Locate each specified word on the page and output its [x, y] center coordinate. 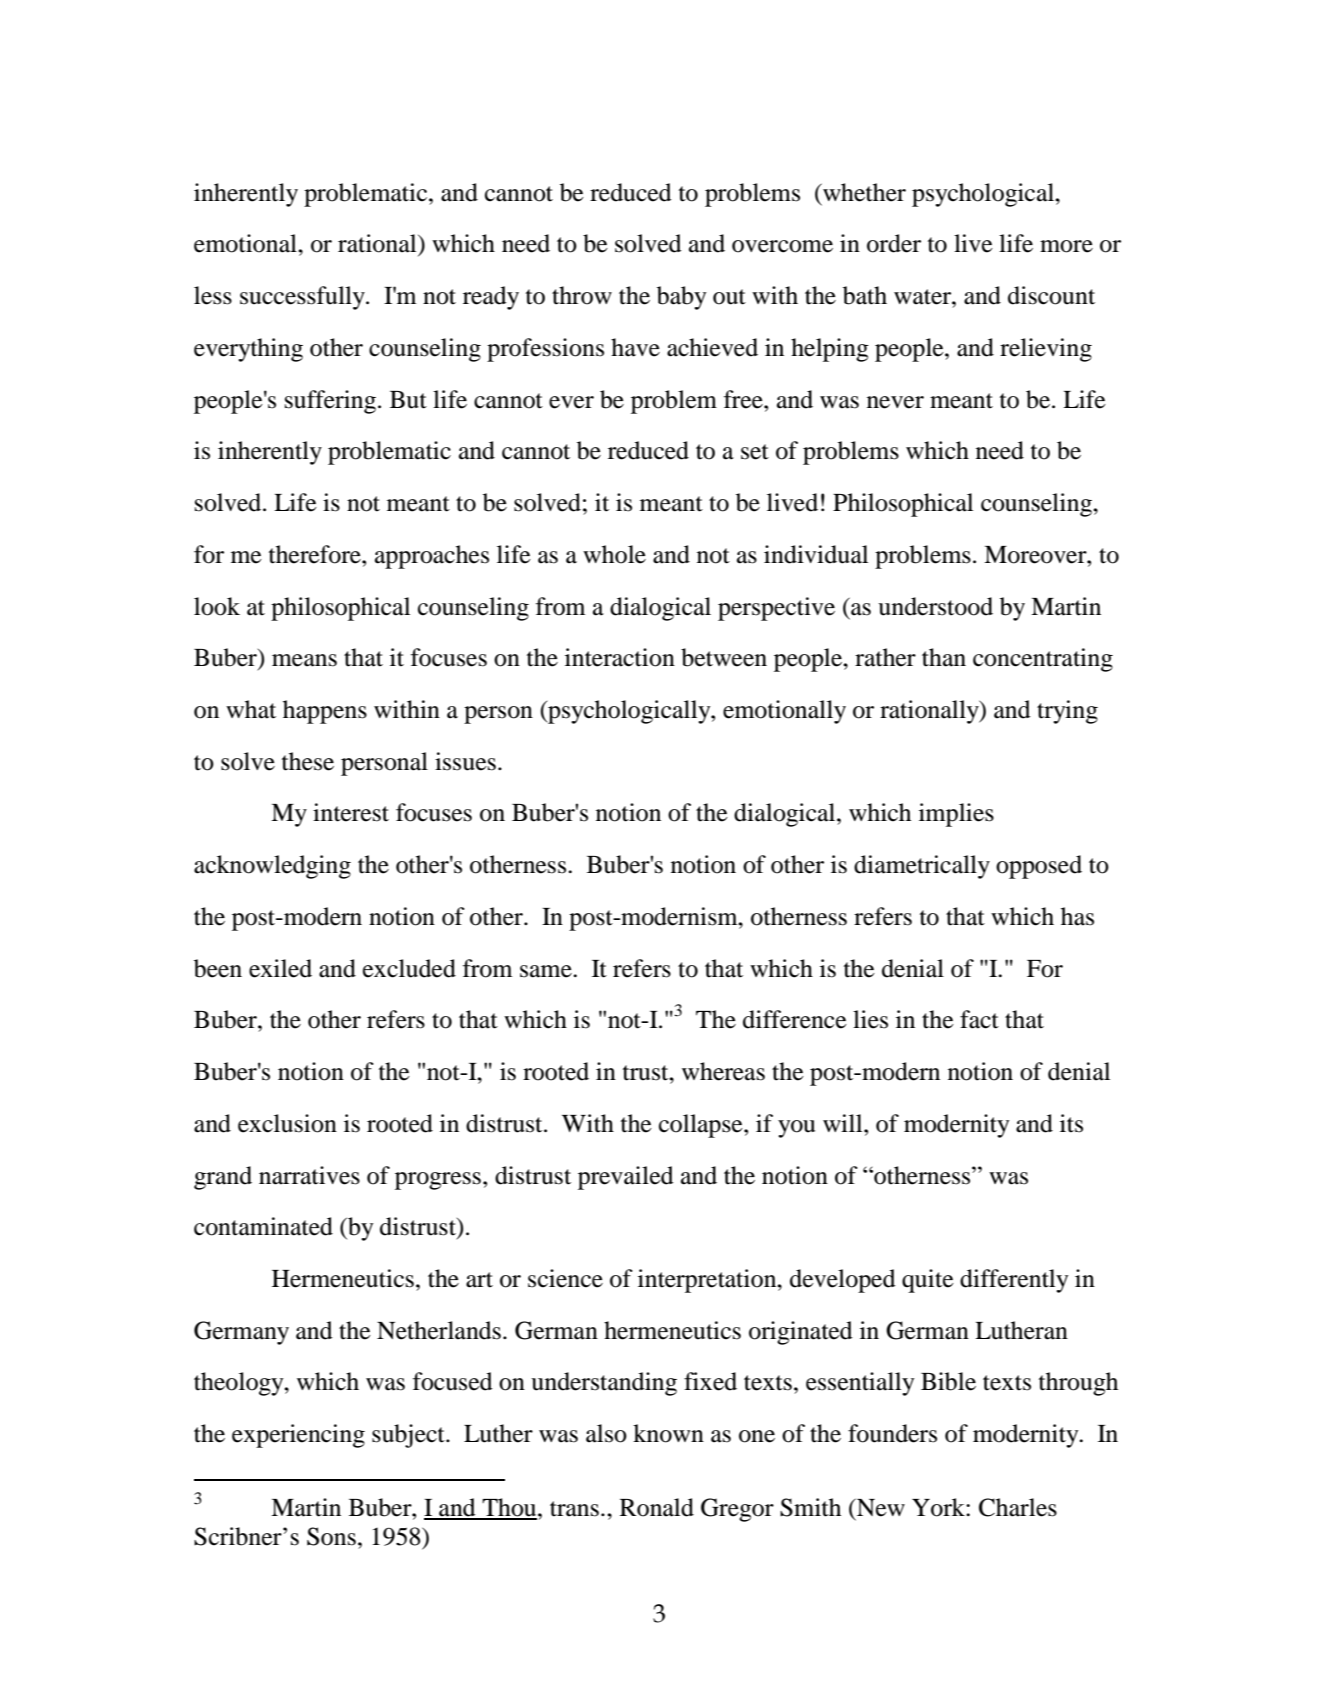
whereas [723, 1071]
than [944, 657]
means [304, 660]
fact [979, 1019]
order [894, 243]
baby [681, 298]
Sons [331, 1536]
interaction [620, 657]
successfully [303, 298]
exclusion [287, 1123]
